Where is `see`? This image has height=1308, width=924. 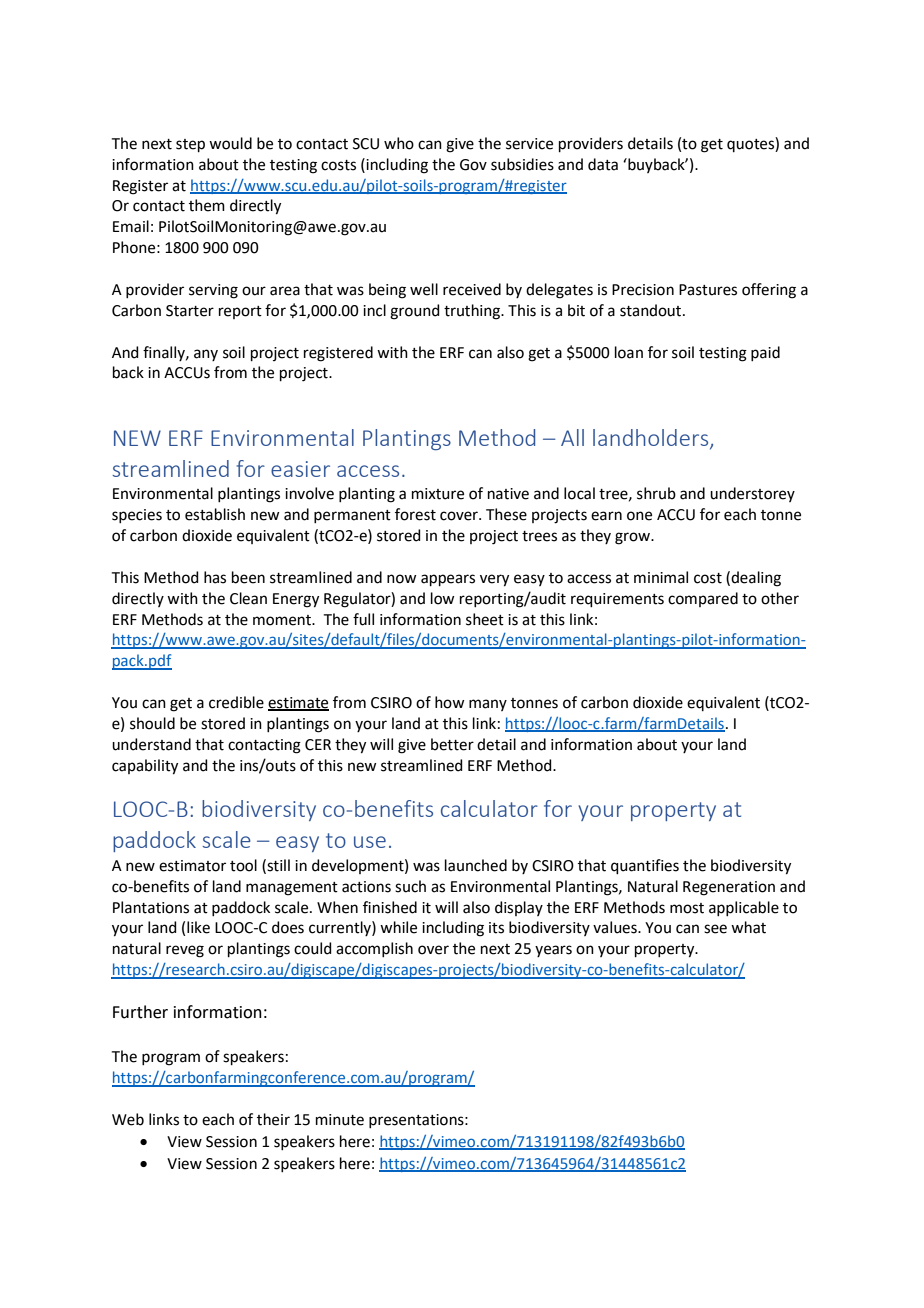 see is located at coordinates (715, 929).
